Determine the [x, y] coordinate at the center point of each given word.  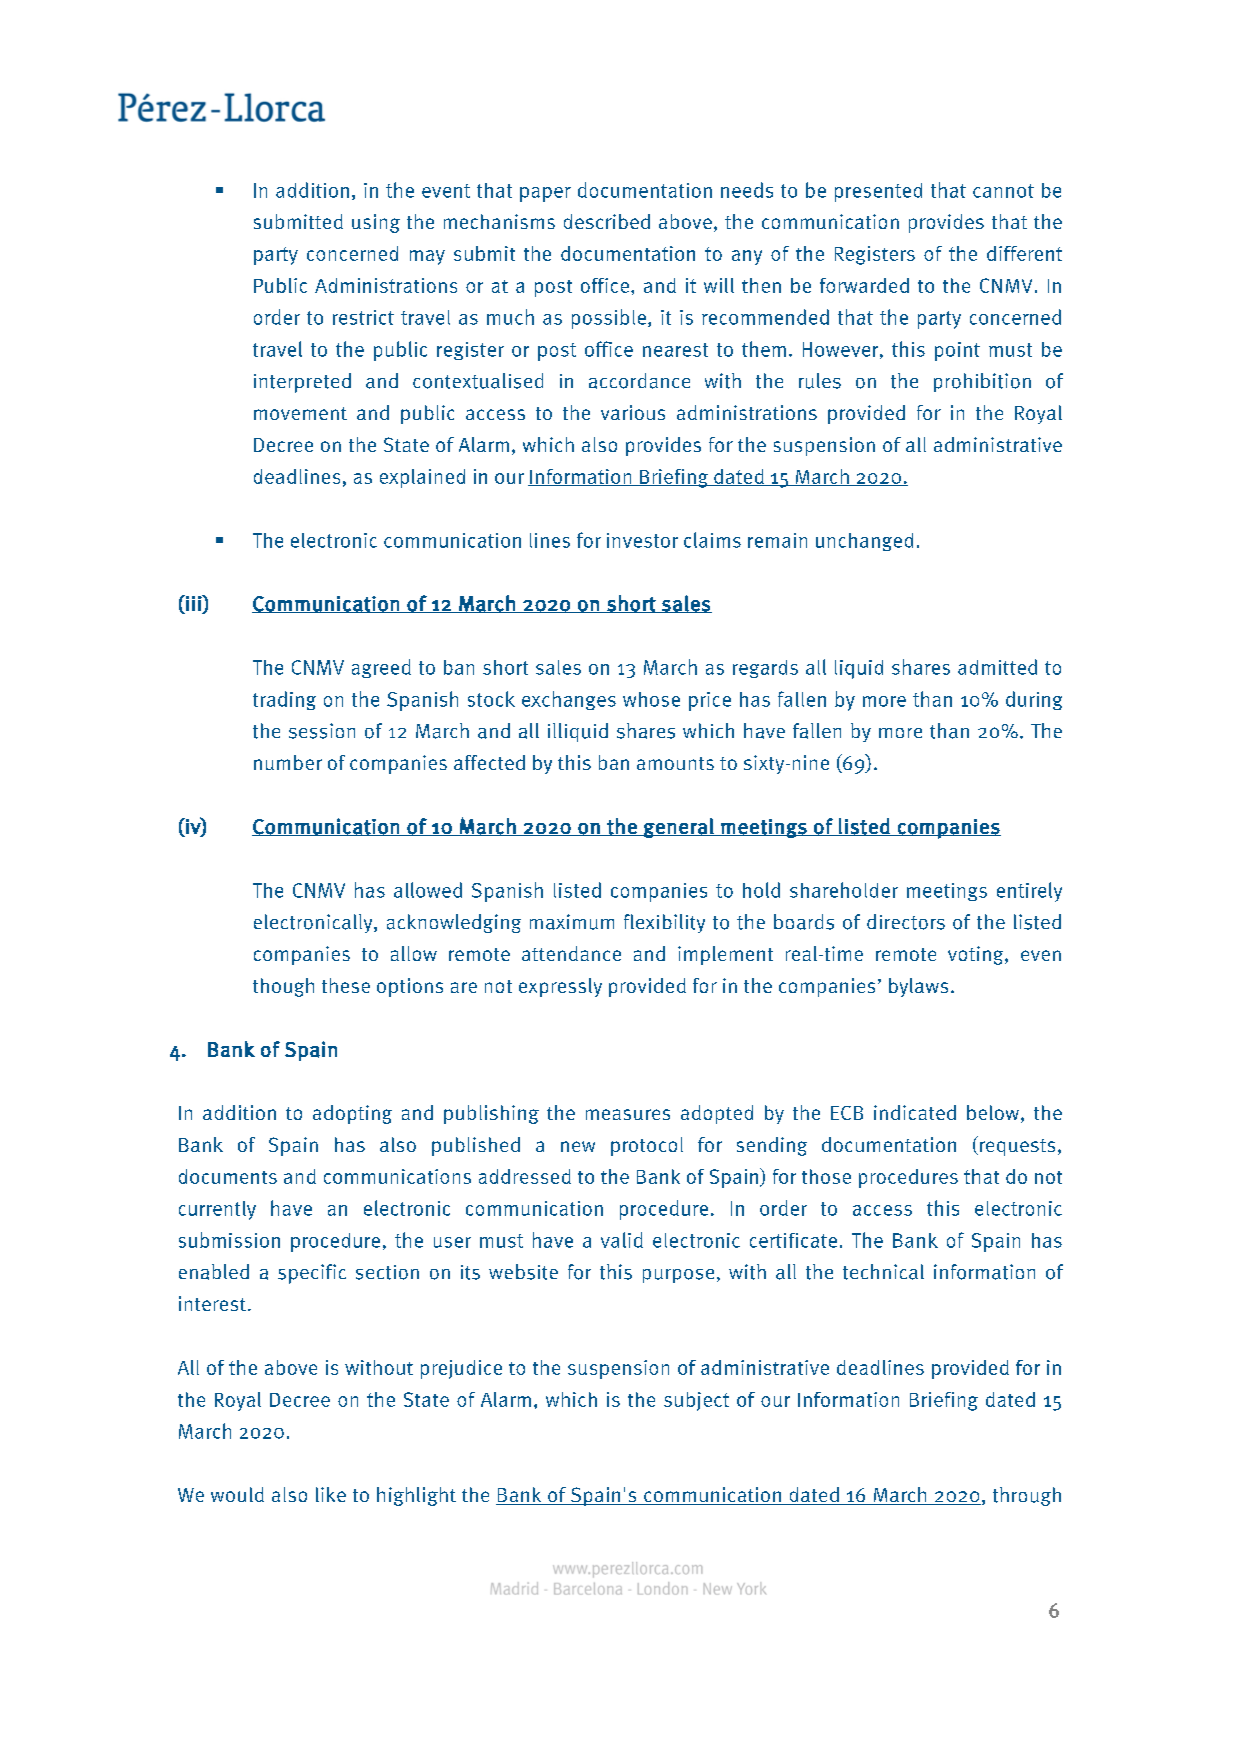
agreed [381, 668]
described [607, 221]
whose [651, 699]
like [331, 1494]
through [1027, 1496]
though [283, 987]
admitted [997, 667]
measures [628, 1114]
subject [696, 1401]
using [376, 223]
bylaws [918, 987]
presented [878, 192]
